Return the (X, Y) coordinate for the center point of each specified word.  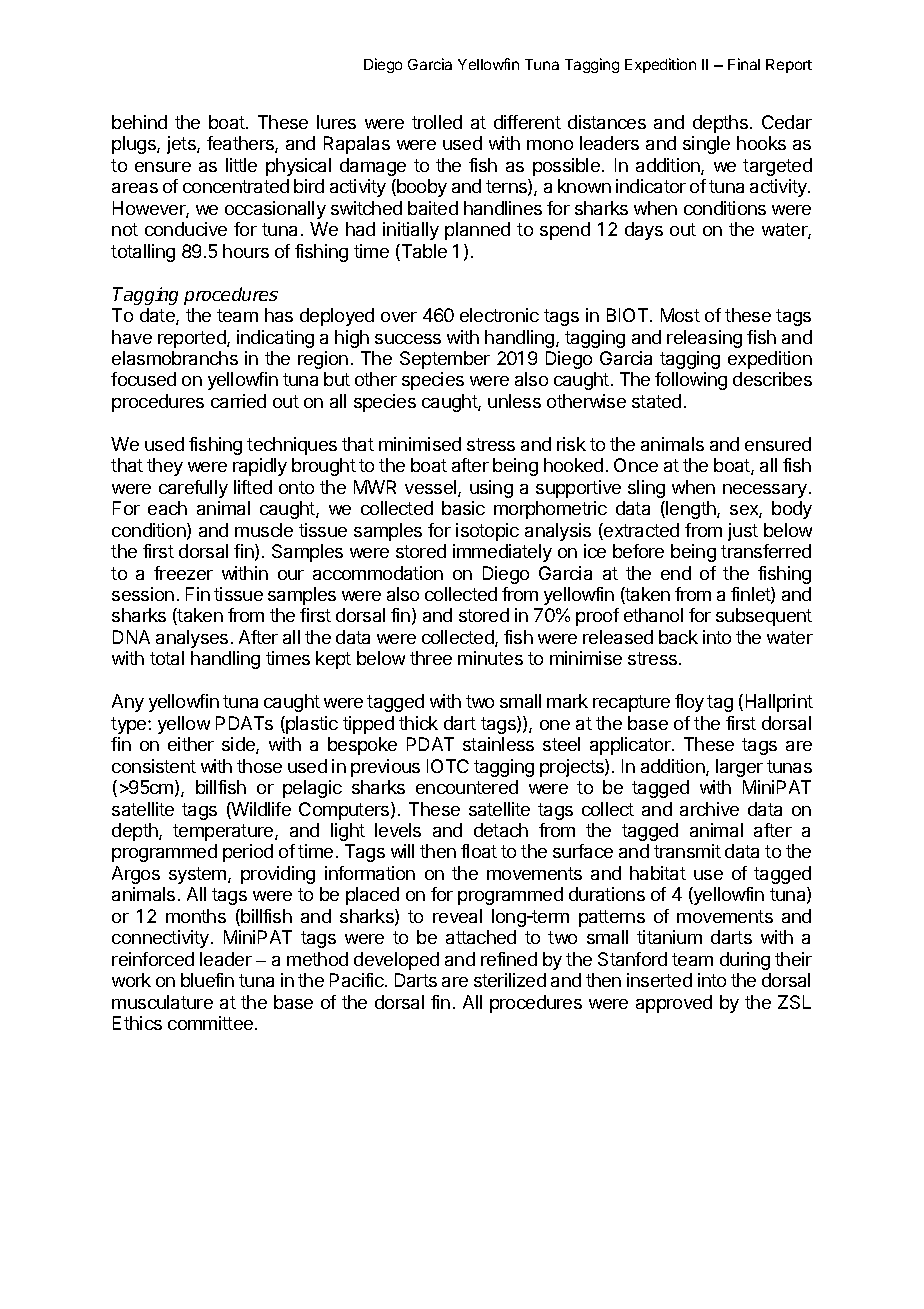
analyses (192, 639)
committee (210, 1023)
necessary (765, 491)
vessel (432, 488)
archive (709, 809)
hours (246, 251)
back (678, 637)
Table (423, 252)
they (165, 467)
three (431, 658)
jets (182, 145)
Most (680, 315)
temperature (224, 832)
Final (744, 64)
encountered (467, 787)
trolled (437, 122)
